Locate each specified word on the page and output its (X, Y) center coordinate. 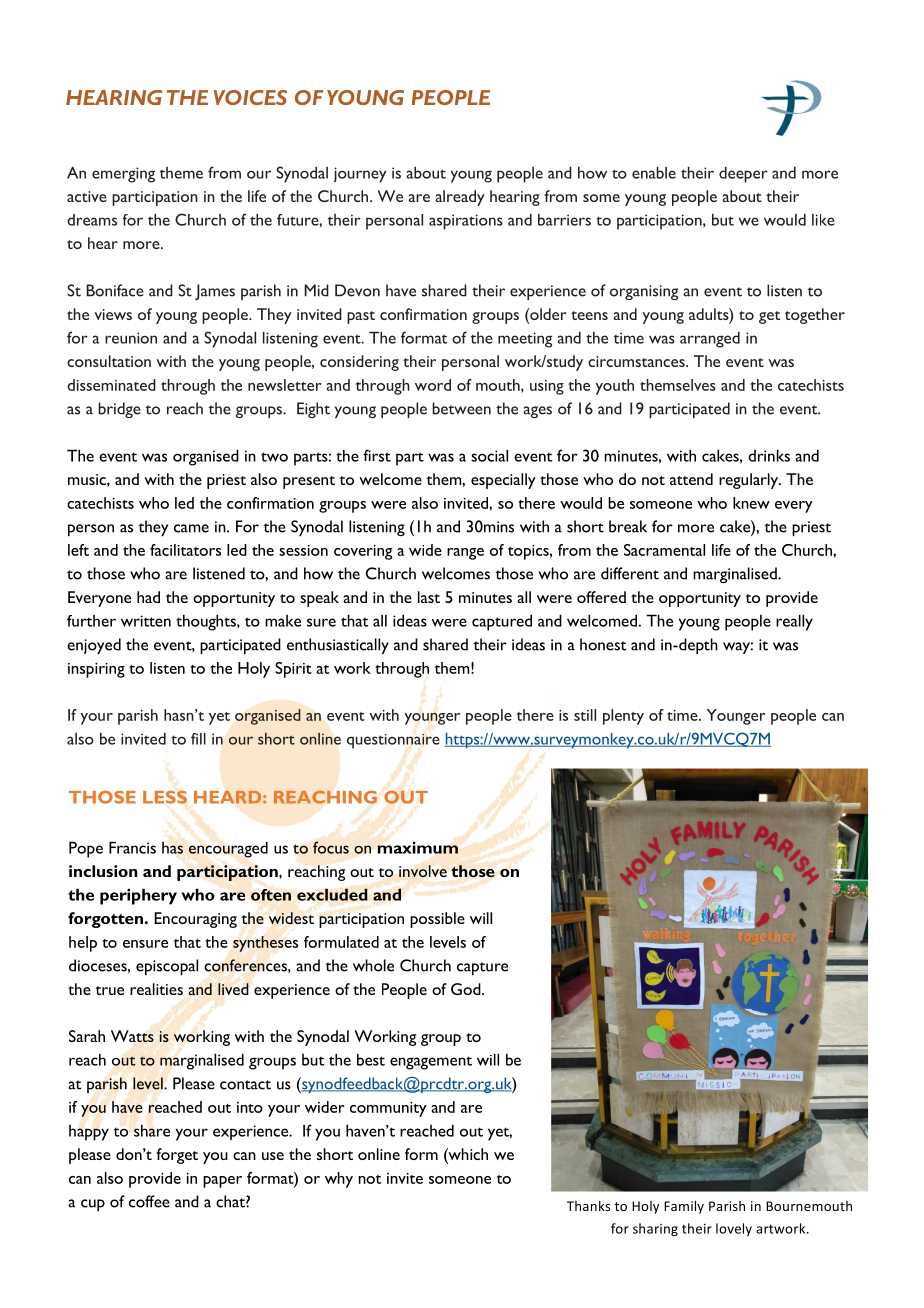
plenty (623, 717)
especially (503, 481)
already (460, 198)
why (339, 1180)
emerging (123, 175)
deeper (743, 175)
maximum (417, 847)
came (191, 528)
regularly (750, 481)
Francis (132, 847)
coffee (149, 1201)
